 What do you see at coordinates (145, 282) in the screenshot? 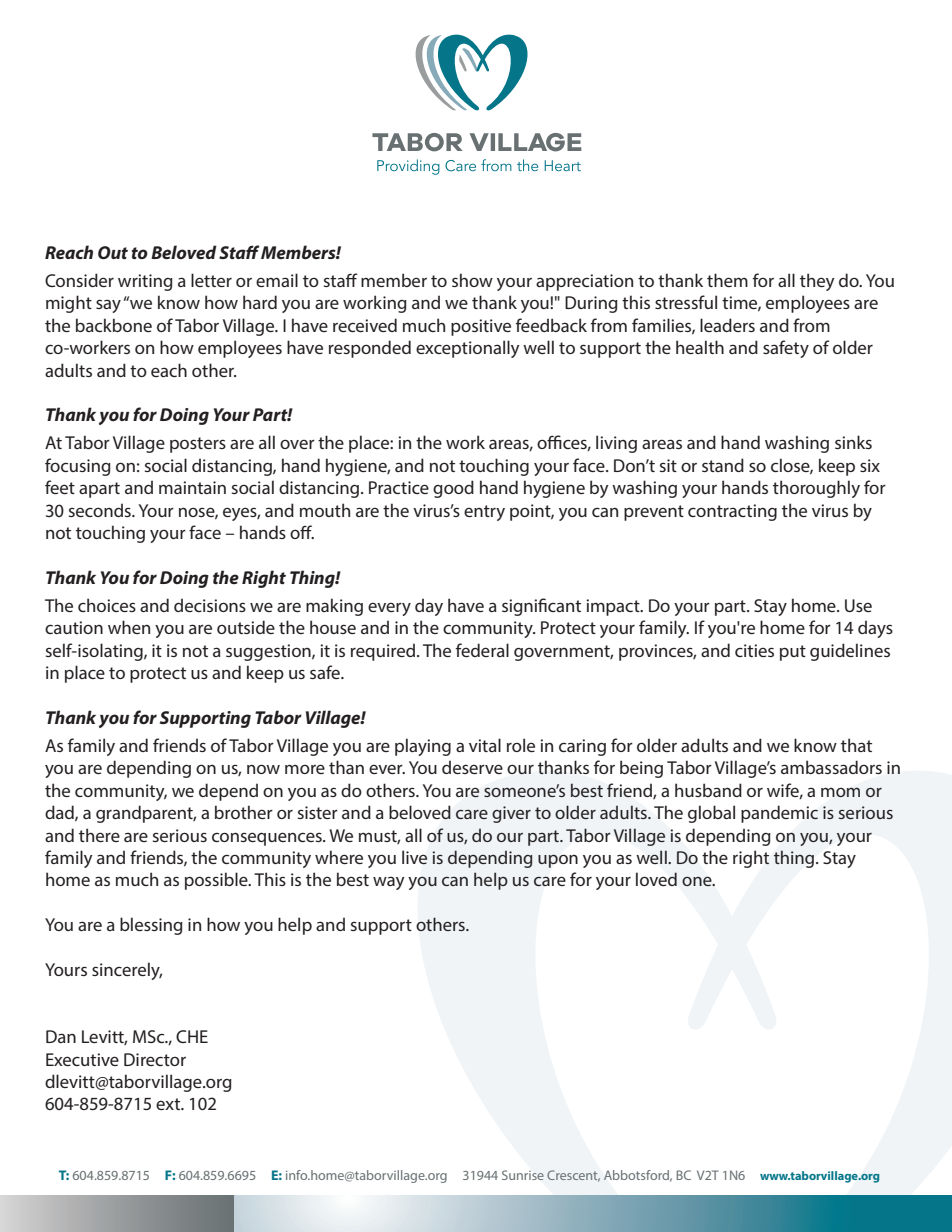
I see `writing` at bounding box center [145, 282].
